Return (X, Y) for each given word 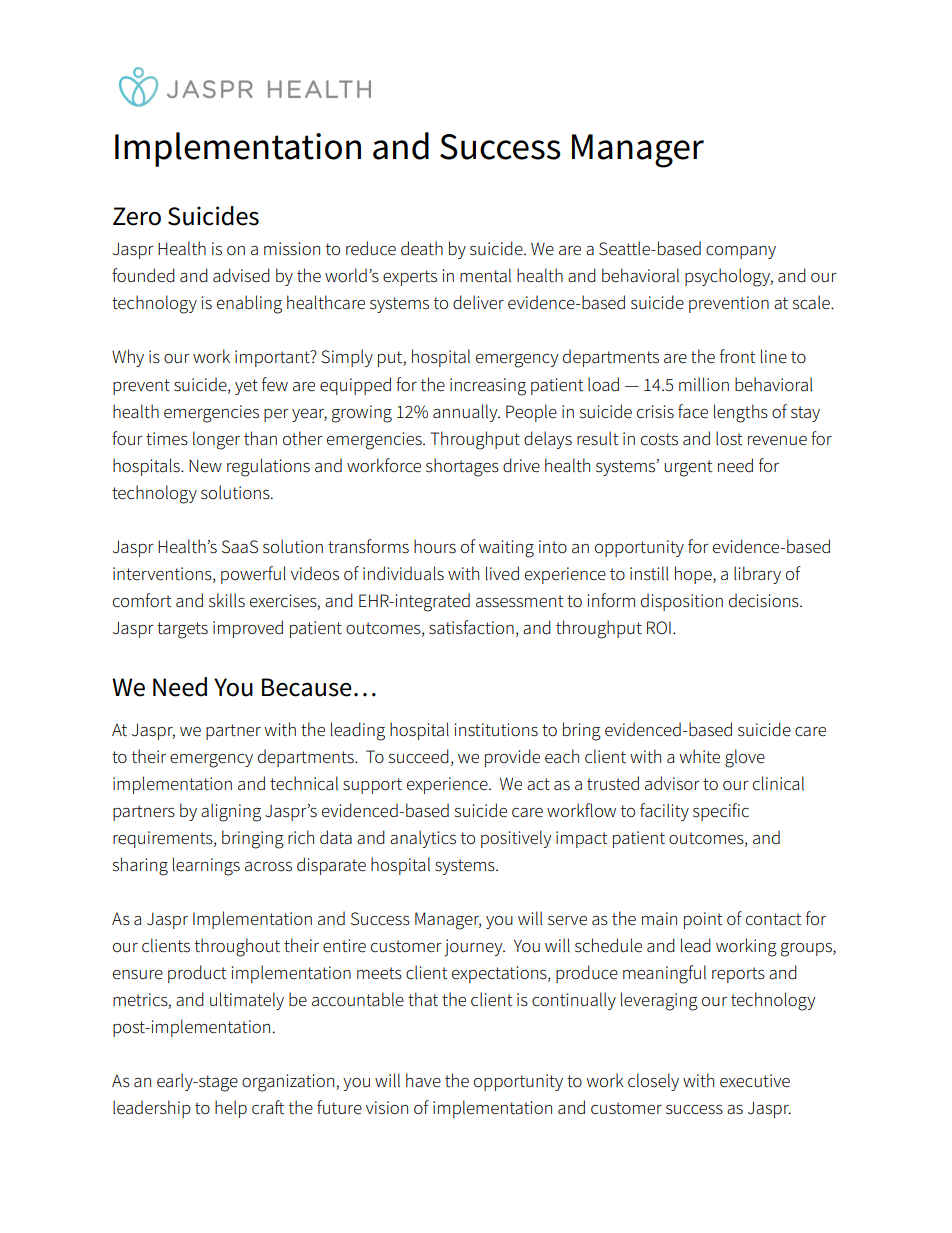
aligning (231, 812)
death (422, 248)
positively (516, 839)
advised (241, 275)
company (741, 252)
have (423, 1080)
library (757, 575)
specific (721, 812)
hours (435, 546)
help (231, 1109)
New (205, 466)
